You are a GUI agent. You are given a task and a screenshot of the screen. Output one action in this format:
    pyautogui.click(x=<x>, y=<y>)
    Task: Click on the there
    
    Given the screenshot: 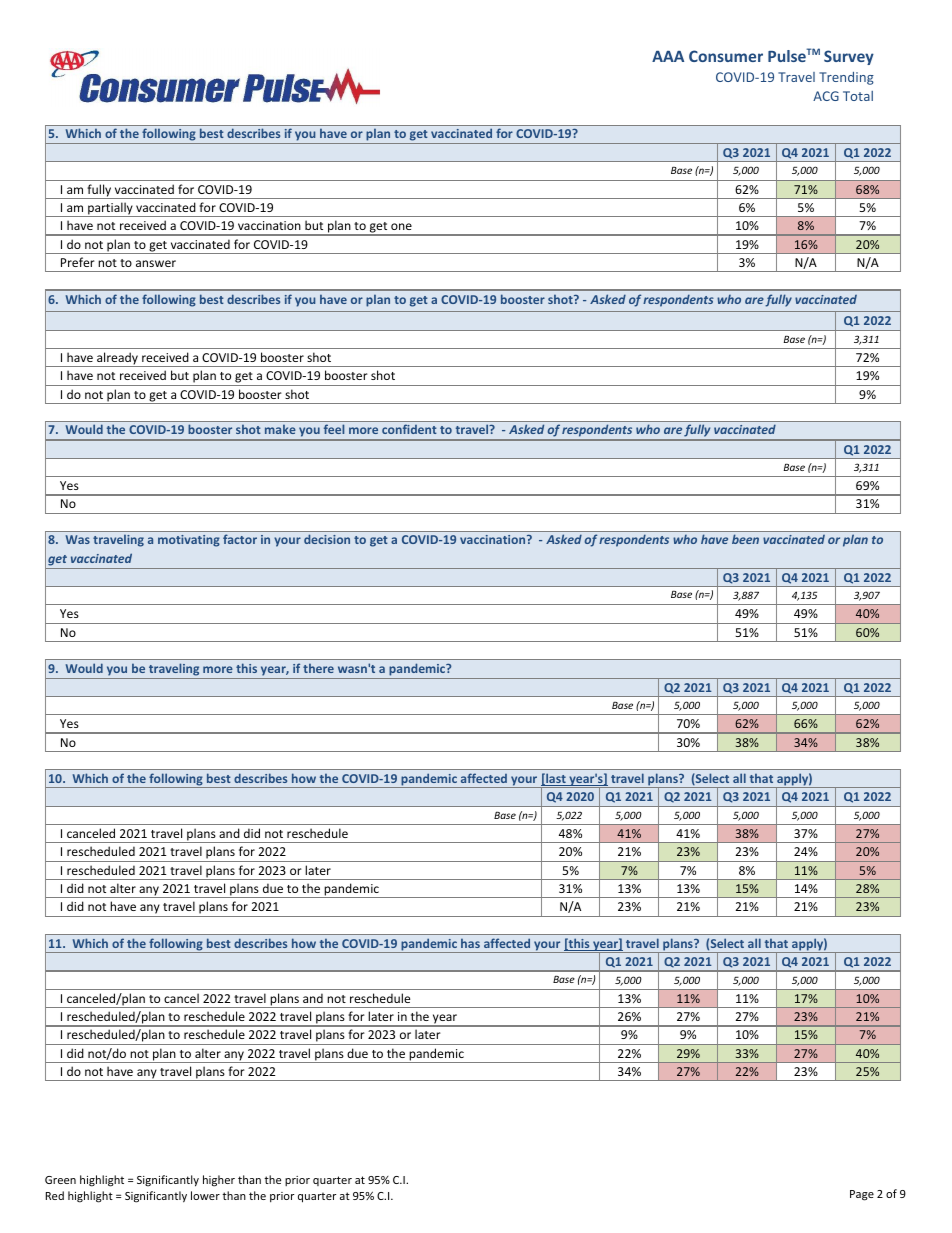 What is the action you would take?
    pyautogui.click(x=318, y=668)
